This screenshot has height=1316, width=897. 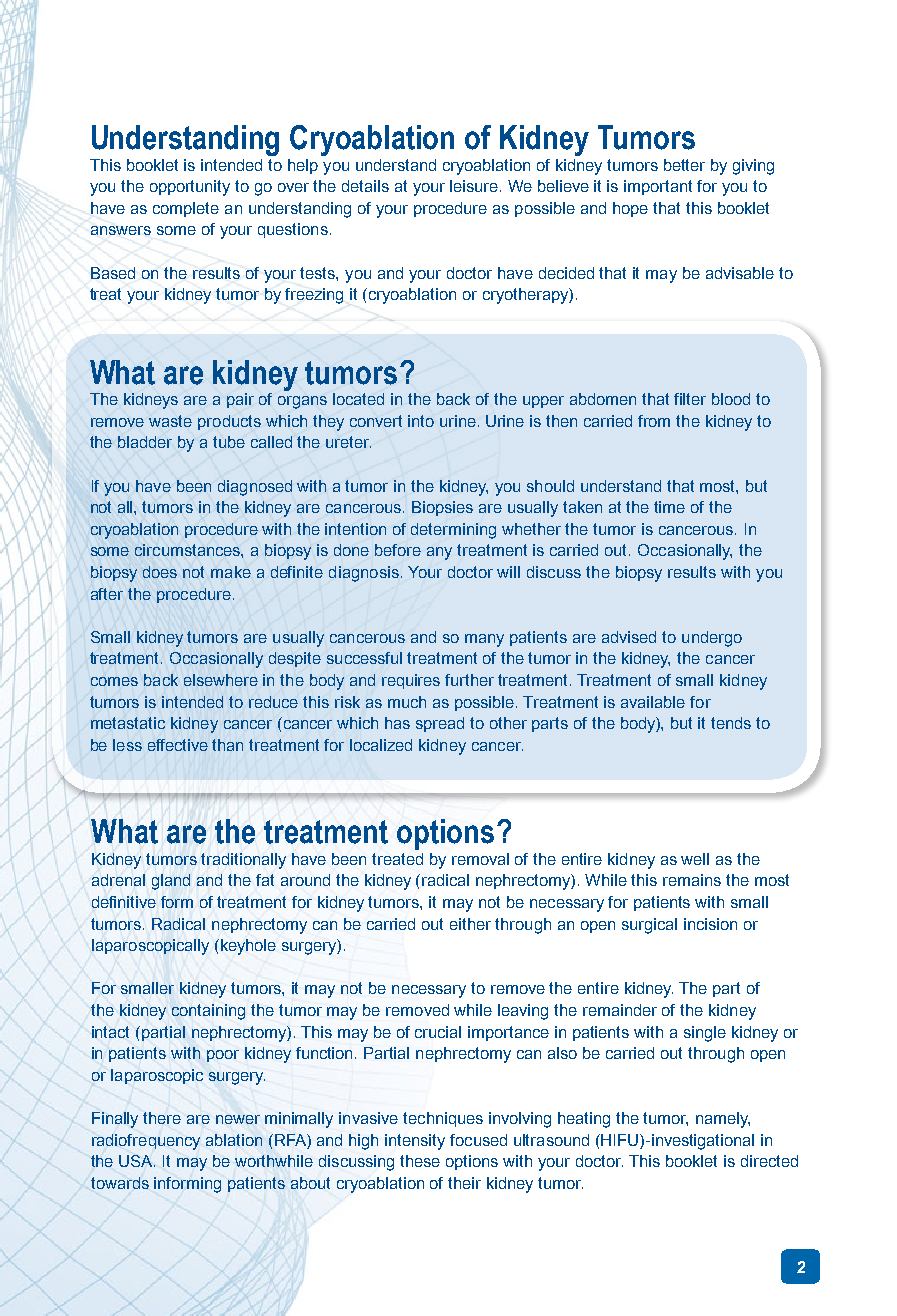 I want to click on these, so click(x=420, y=1161).
